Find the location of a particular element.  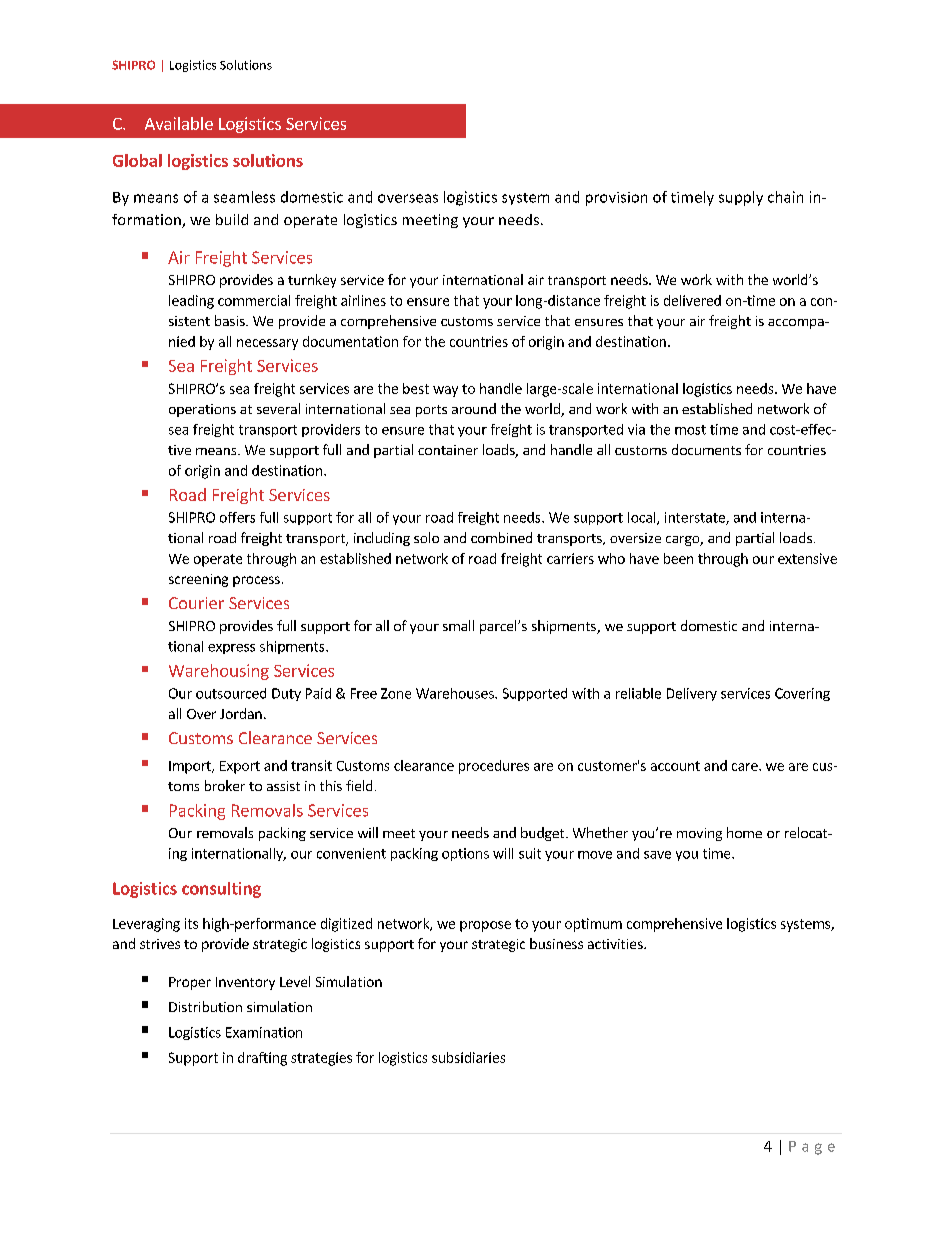

activities is located at coordinates (616, 944).
